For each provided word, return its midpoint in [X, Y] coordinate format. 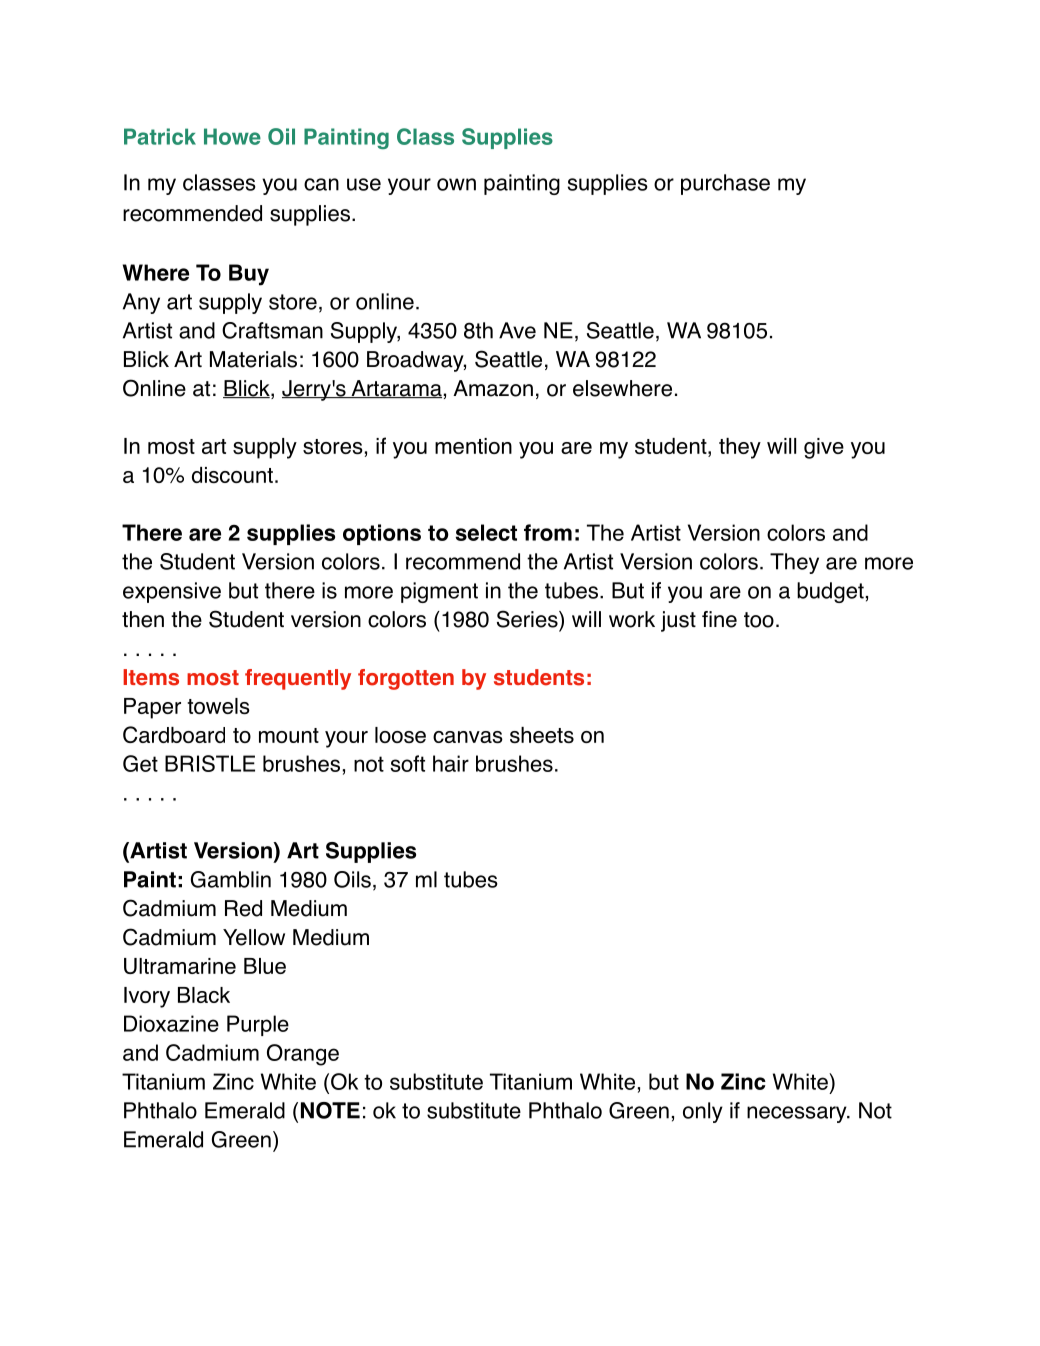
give [824, 448]
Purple [258, 1025]
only [703, 1112]
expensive [172, 592]
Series [528, 619]
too [759, 620]
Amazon [493, 388]
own [456, 184]
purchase [725, 184]
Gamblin [231, 879]
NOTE [330, 1110]
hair [451, 763]
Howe [232, 136]
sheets [542, 735]
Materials [253, 359]
